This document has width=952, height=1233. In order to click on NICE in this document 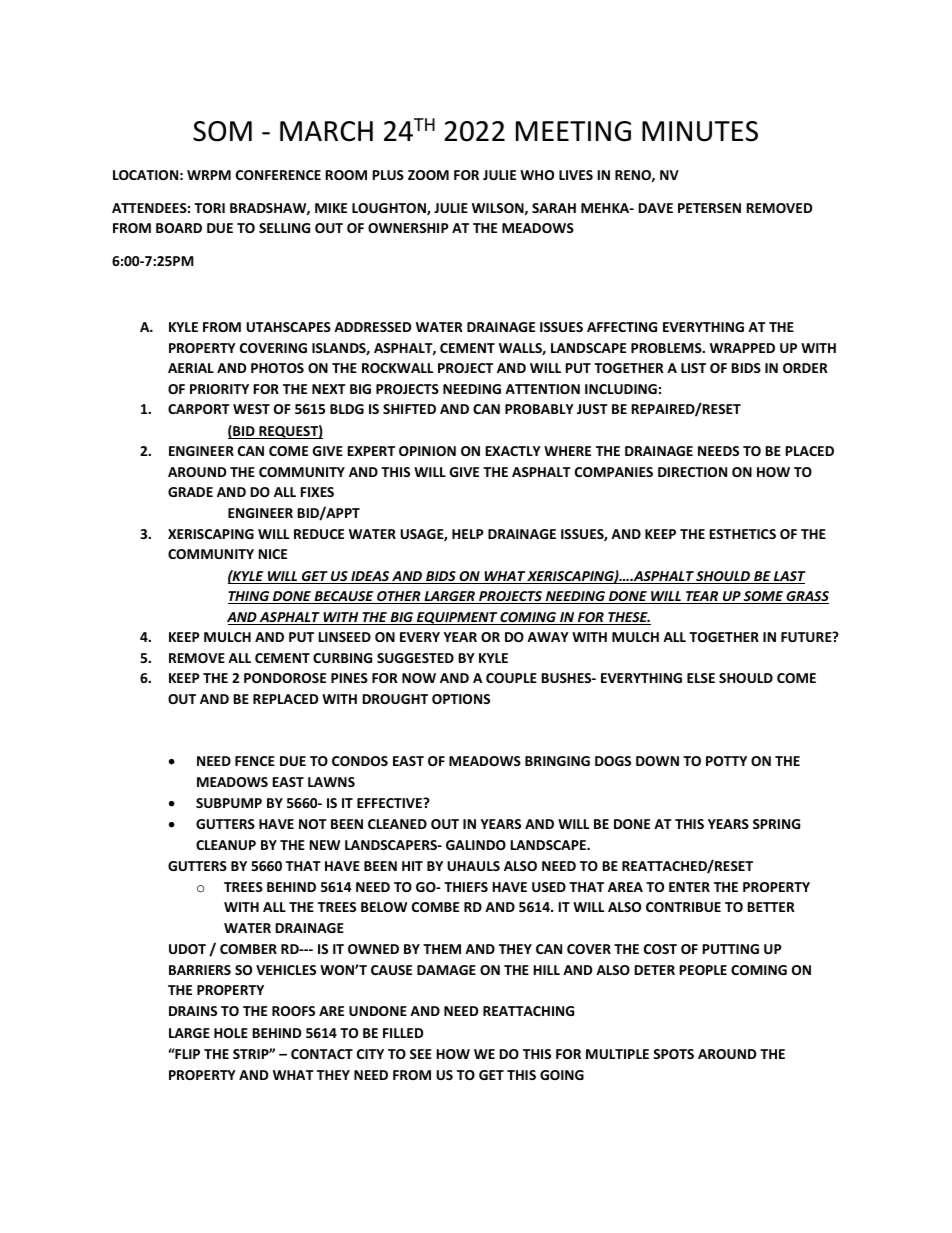, I will do `click(273, 554)`.
